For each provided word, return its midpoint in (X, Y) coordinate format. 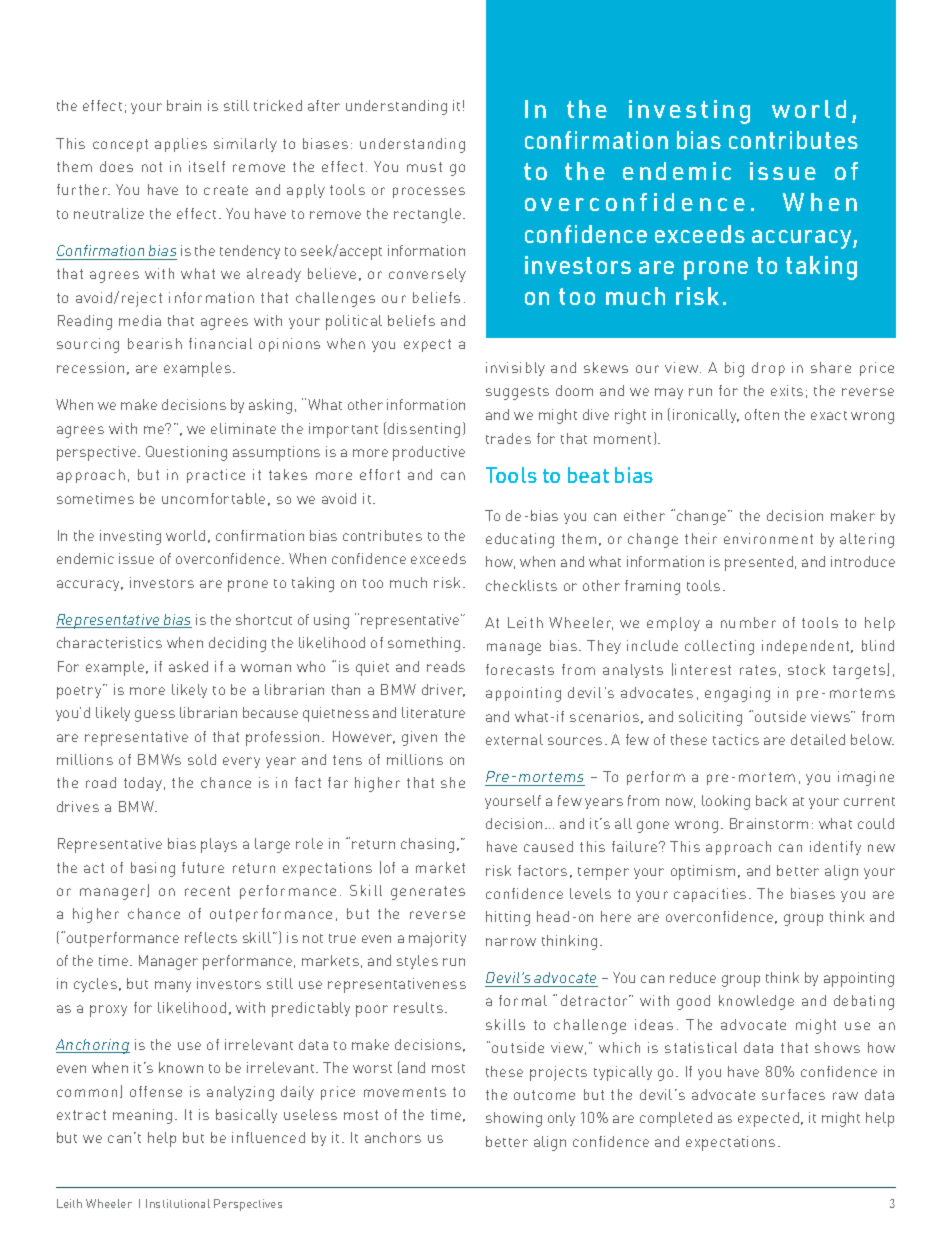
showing (514, 1119)
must (424, 167)
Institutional (178, 1203)
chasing (427, 845)
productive (429, 453)
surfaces (793, 1094)
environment (768, 538)
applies (181, 145)
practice (216, 476)
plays (219, 845)
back (771, 800)
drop (768, 369)
